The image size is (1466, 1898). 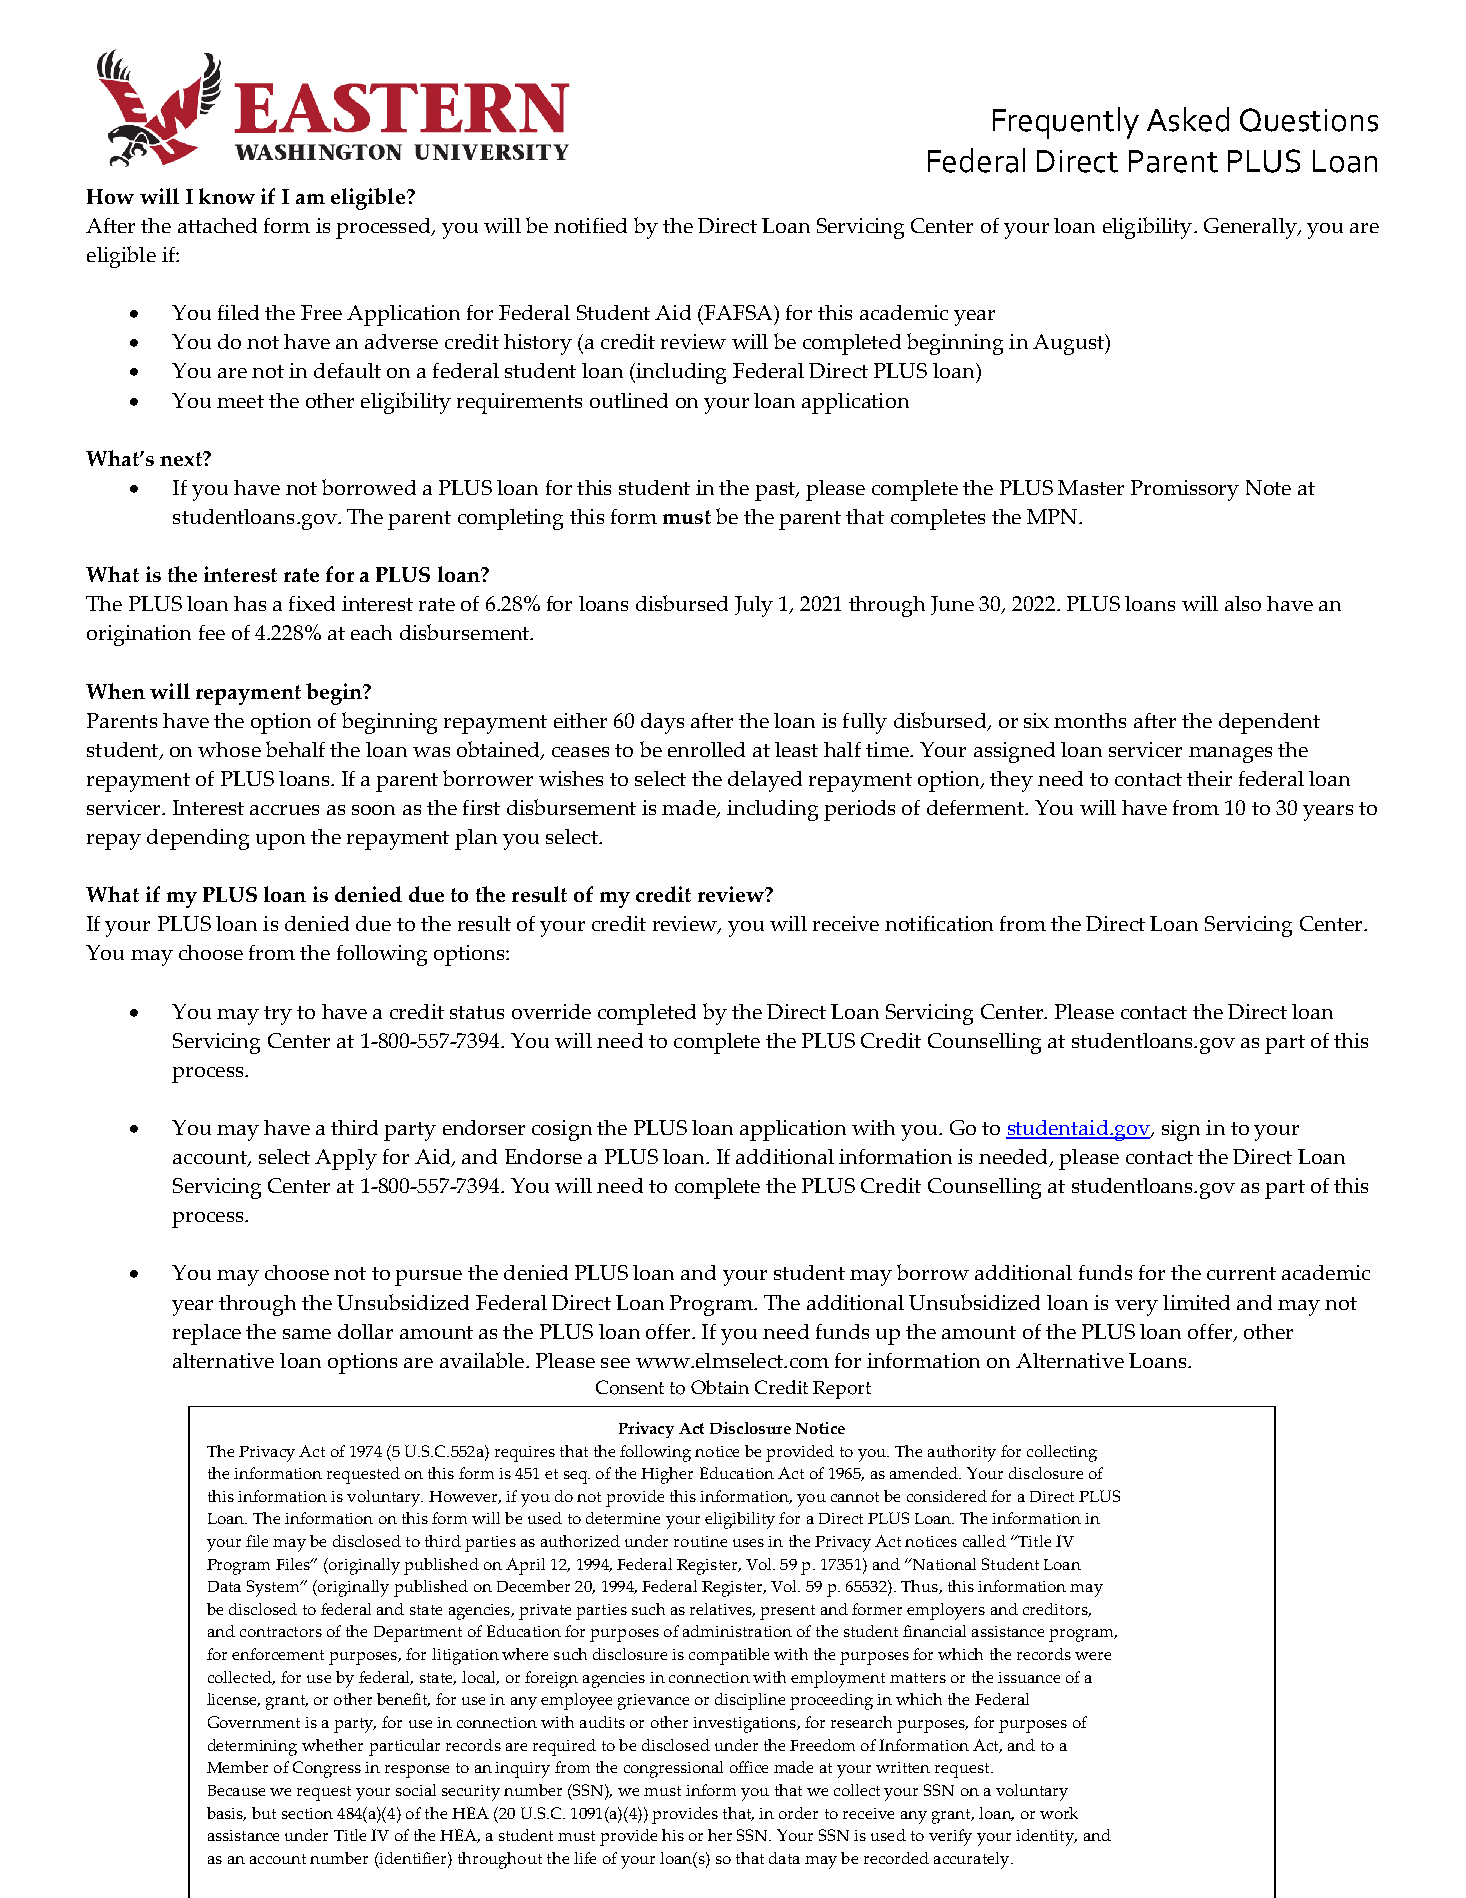 What do you see at coordinates (1059, 1813) in the screenshot?
I see `work` at bounding box center [1059, 1813].
